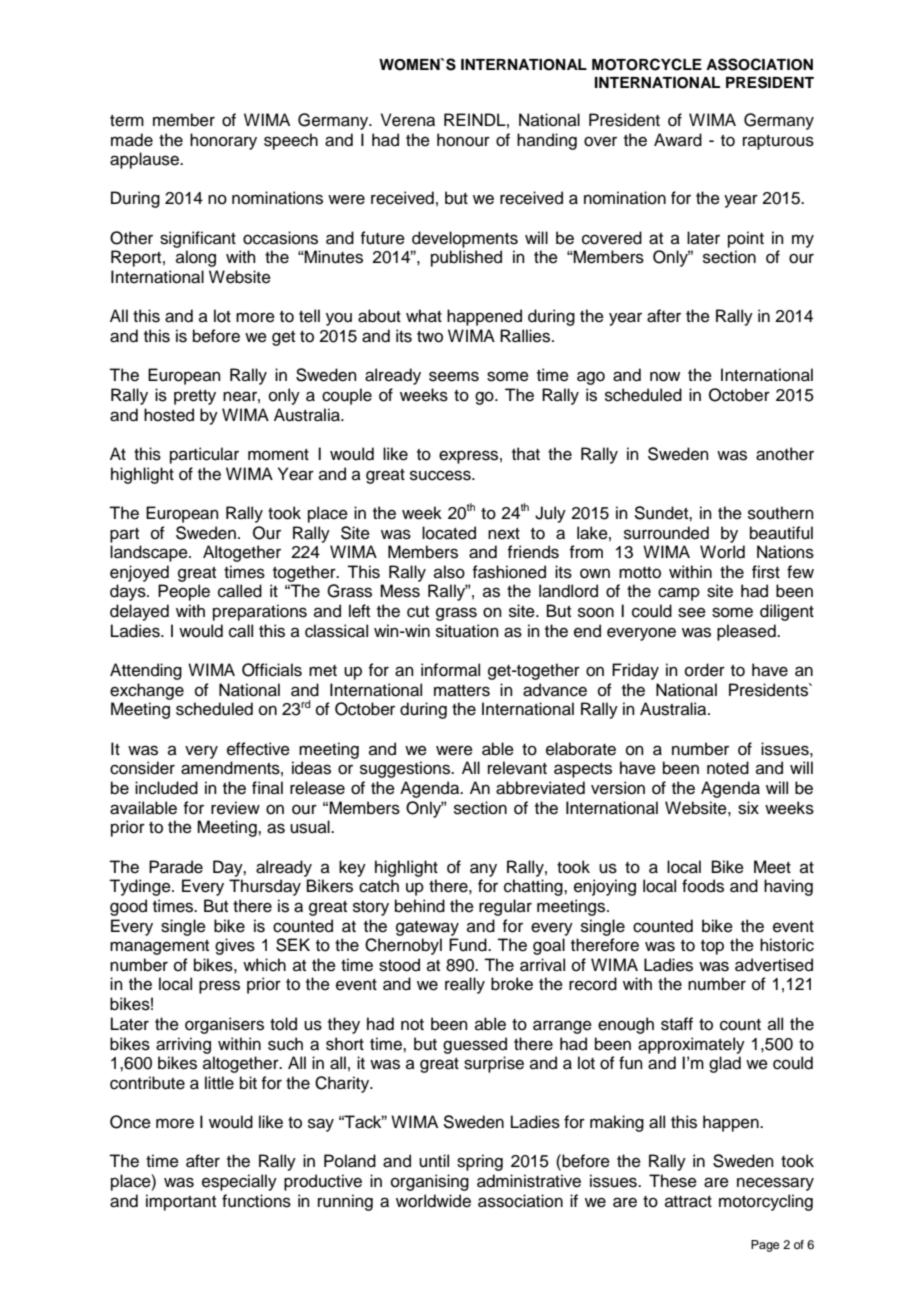  Describe the element at coordinates (420, 906) in the screenshot. I see `behind` at that location.
